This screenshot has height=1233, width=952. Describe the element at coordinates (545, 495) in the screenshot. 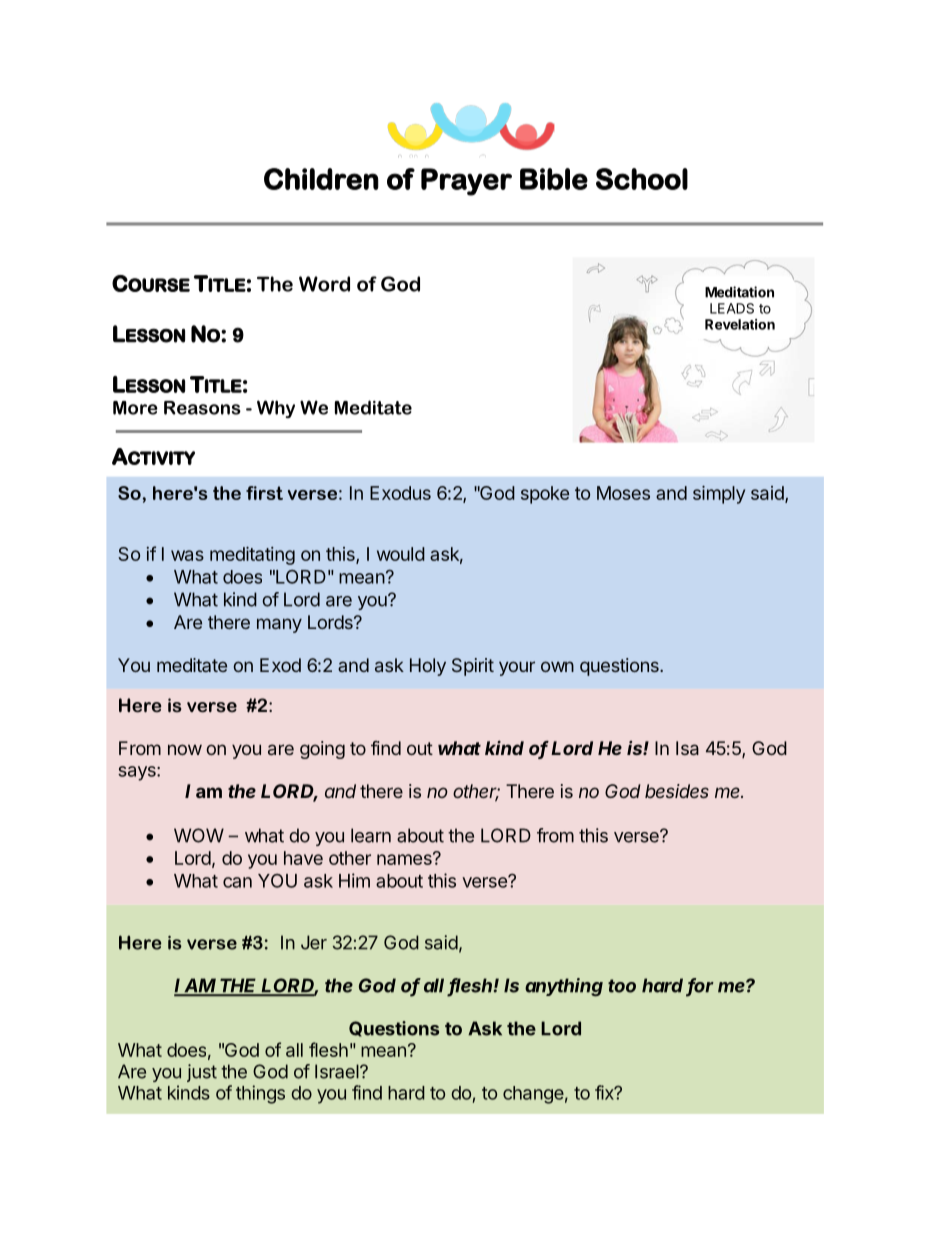

I see `spoke` at that location.
